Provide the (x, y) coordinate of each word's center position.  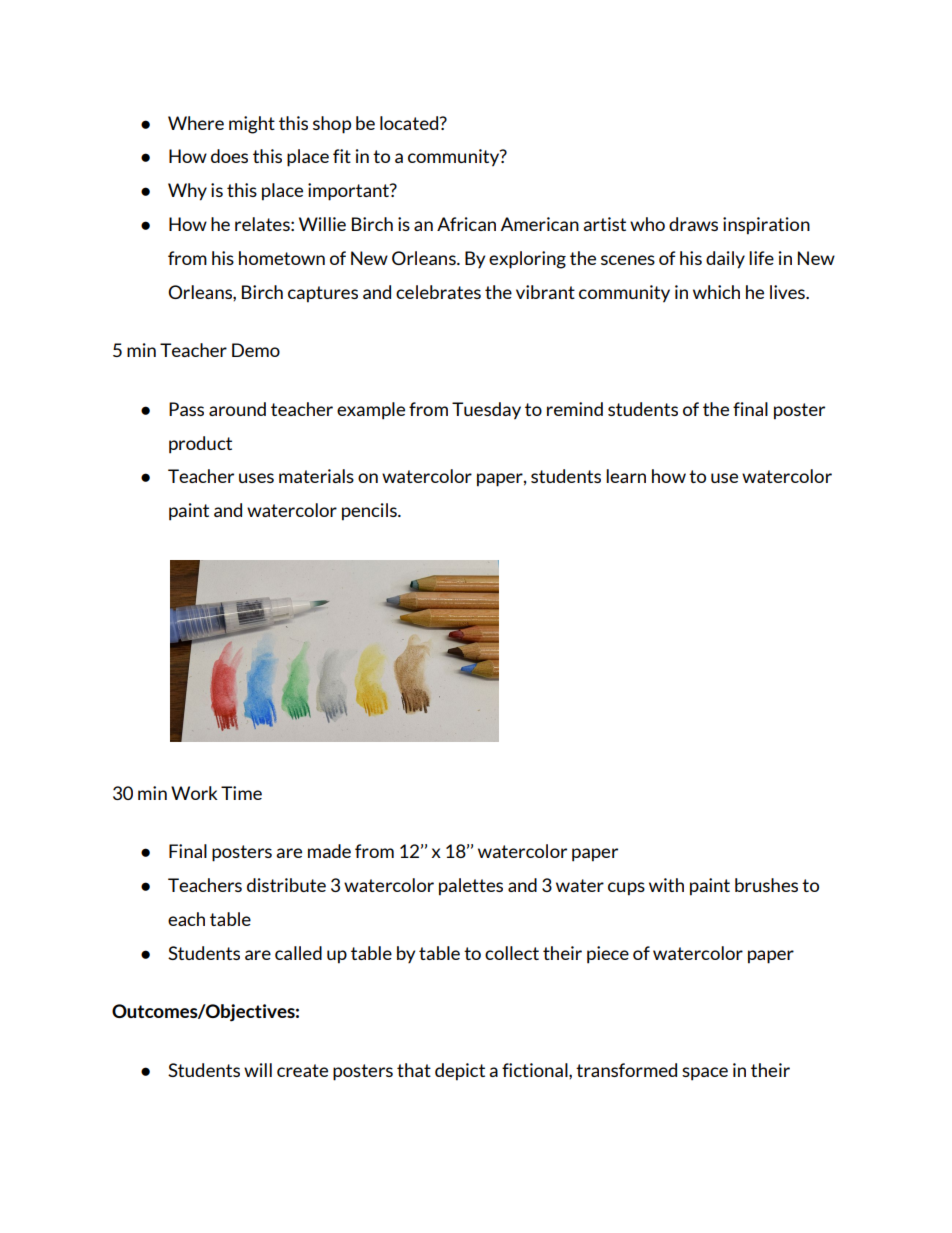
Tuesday (486, 411)
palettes (471, 887)
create (302, 1070)
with (666, 885)
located (410, 123)
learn (626, 476)
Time (241, 793)
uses (256, 478)
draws (693, 224)
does (229, 156)
